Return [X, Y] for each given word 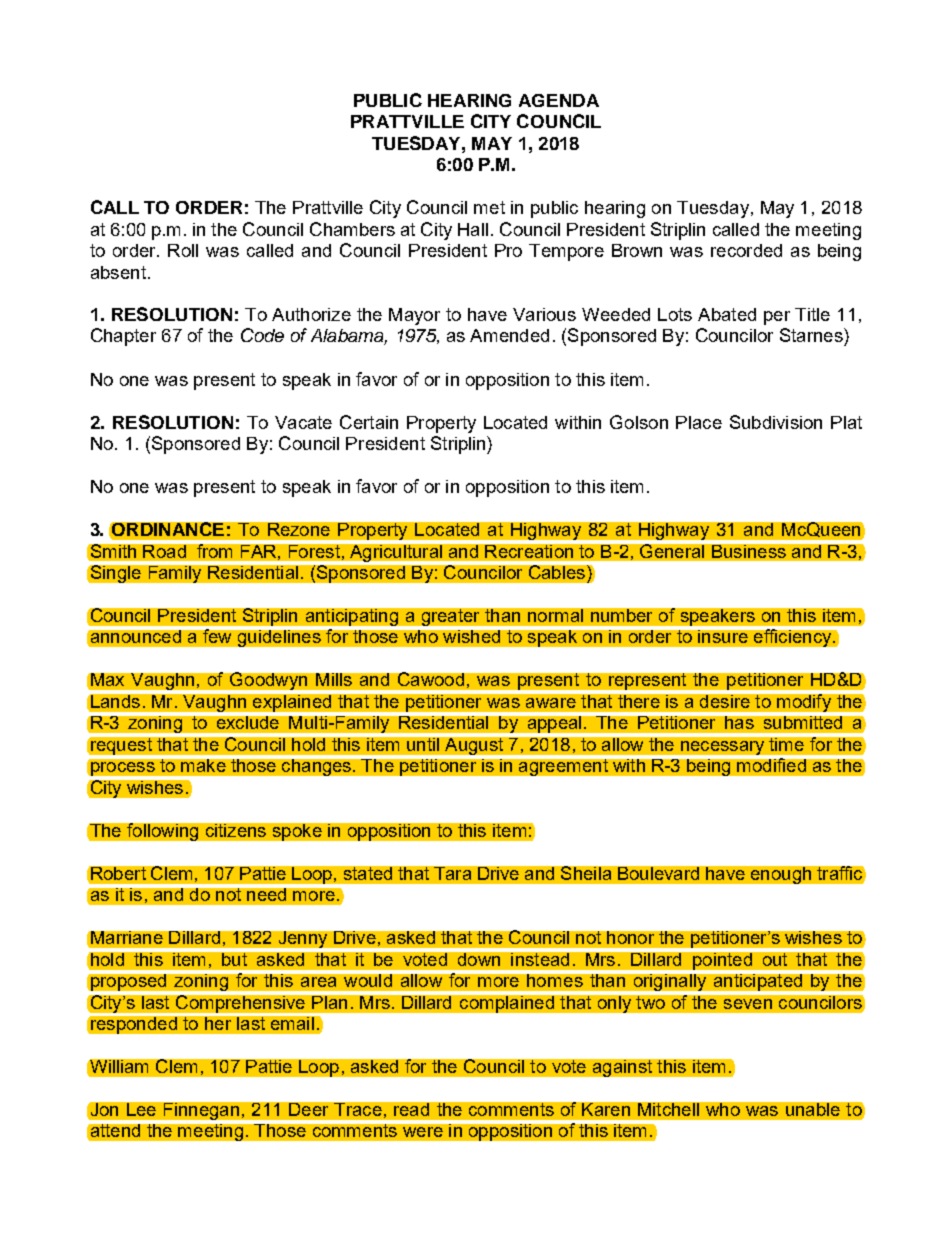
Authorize [311, 314]
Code [262, 335]
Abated [727, 314]
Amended [509, 335]
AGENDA [559, 100]
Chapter [123, 337]
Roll [183, 250]
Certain [369, 422]
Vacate [303, 422]
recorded [746, 250]
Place [699, 422]
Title [812, 314]
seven [748, 1004]
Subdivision [776, 422]
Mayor [414, 316]
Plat [846, 422]
